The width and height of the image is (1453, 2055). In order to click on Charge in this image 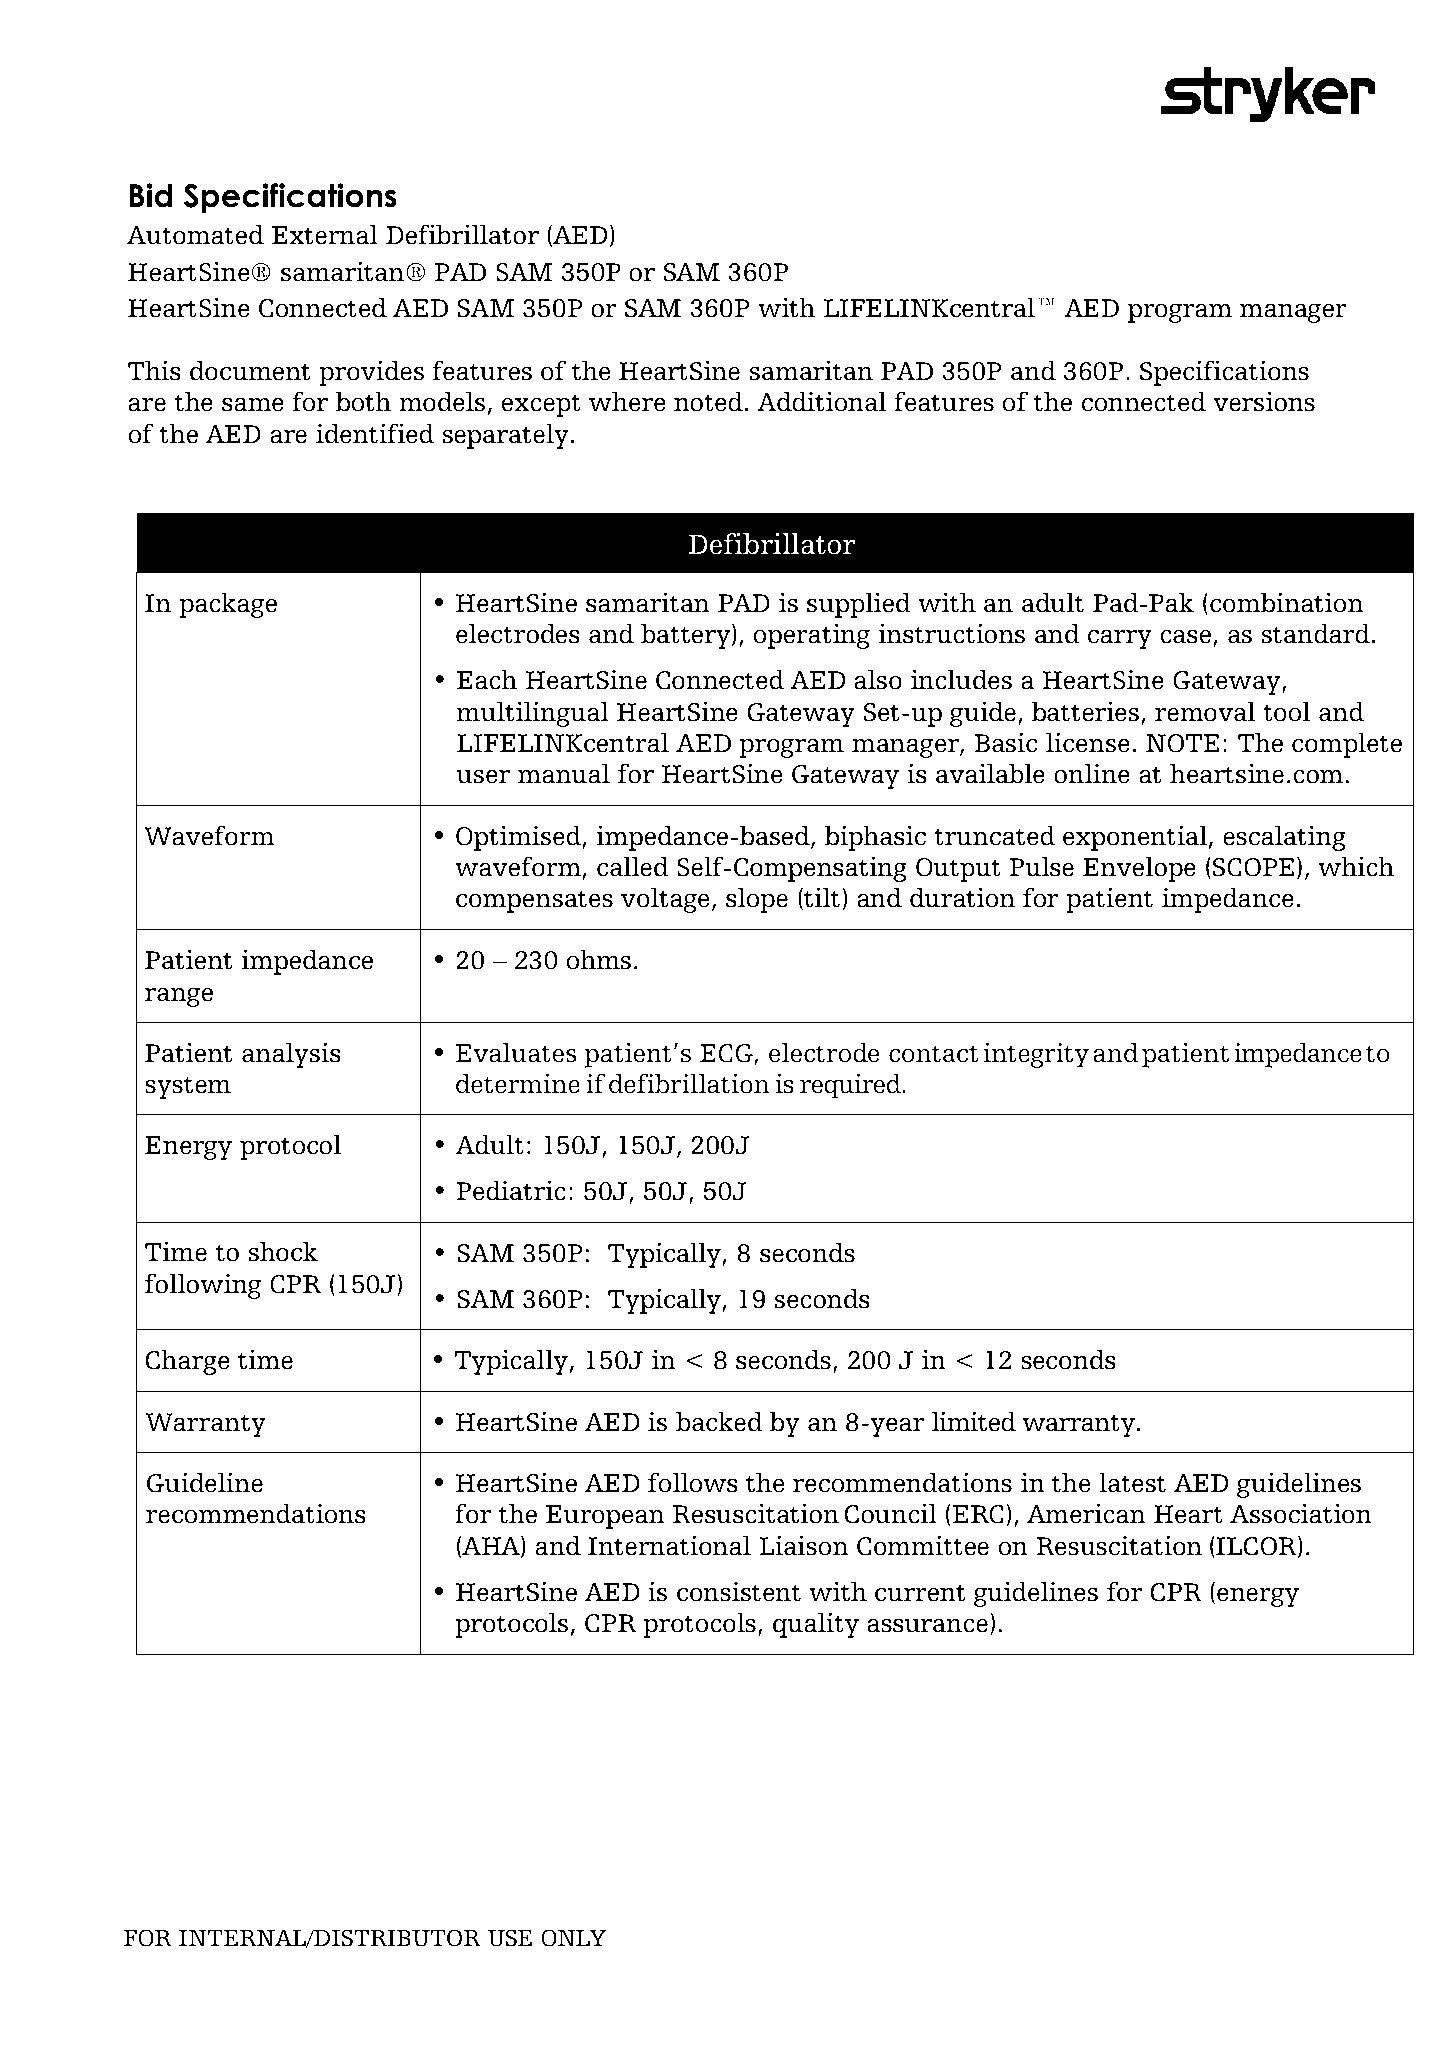, I will do `click(188, 1362)`.
